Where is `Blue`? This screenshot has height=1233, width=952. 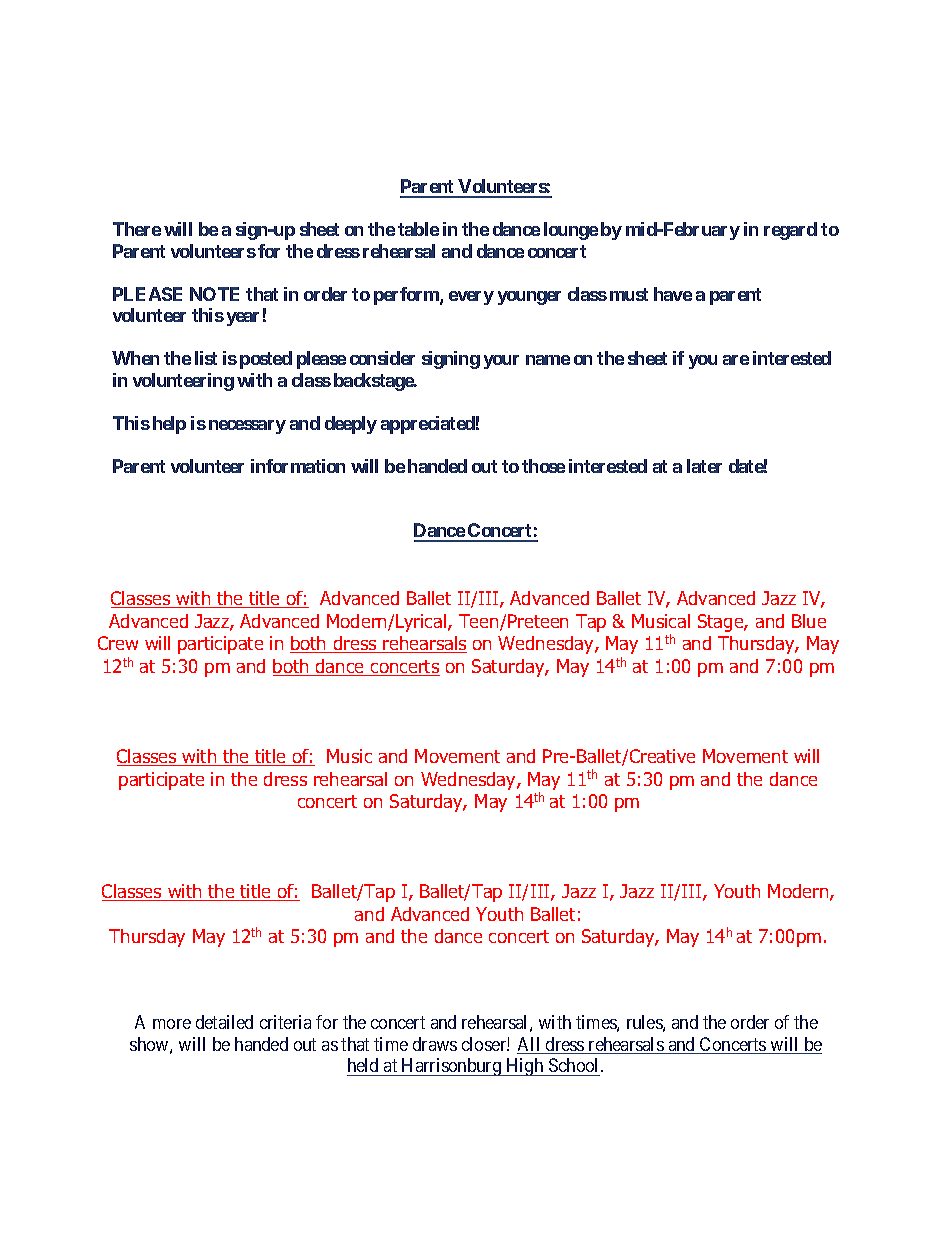
Blue is located at coordinates (809, 621).
